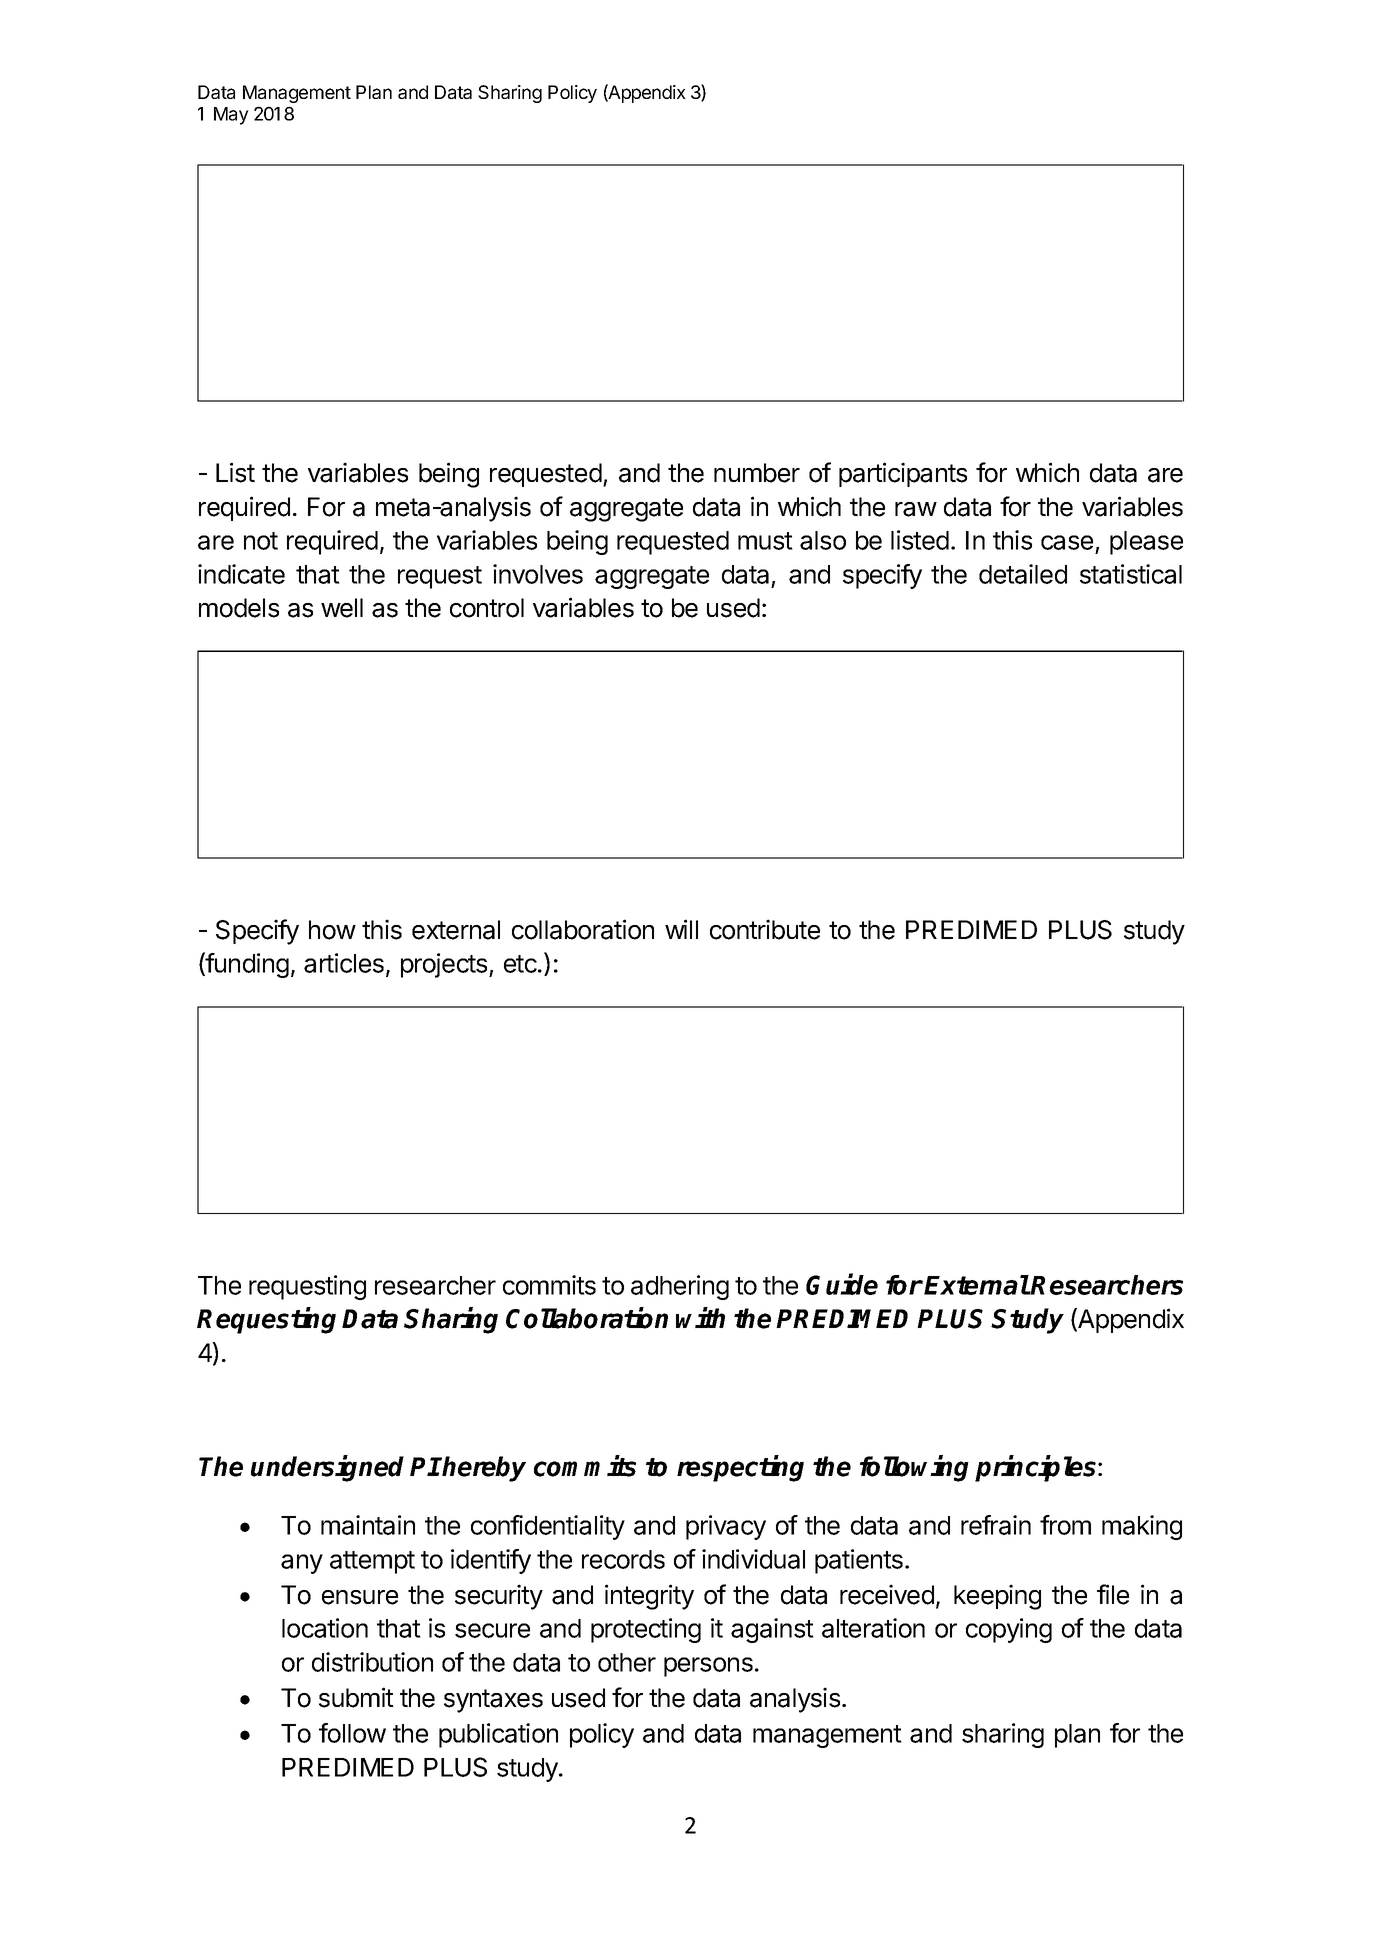 This screenshot has width=1381, height=1954. Describe the element at coordinates (356, 1697) in the screenshot. I see `submit` at that location.
